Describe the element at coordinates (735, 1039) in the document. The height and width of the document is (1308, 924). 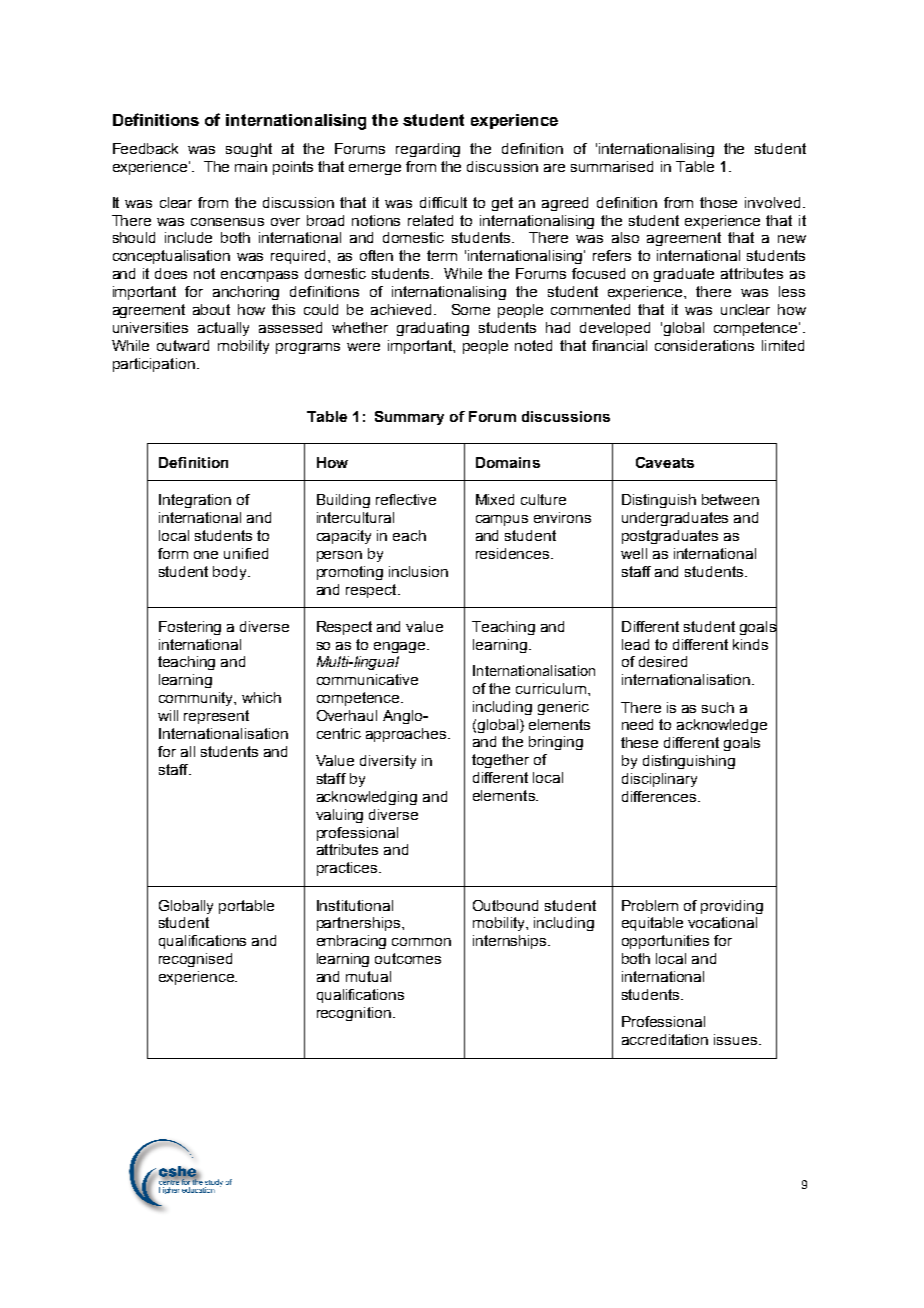
I see `issues` at that location.
